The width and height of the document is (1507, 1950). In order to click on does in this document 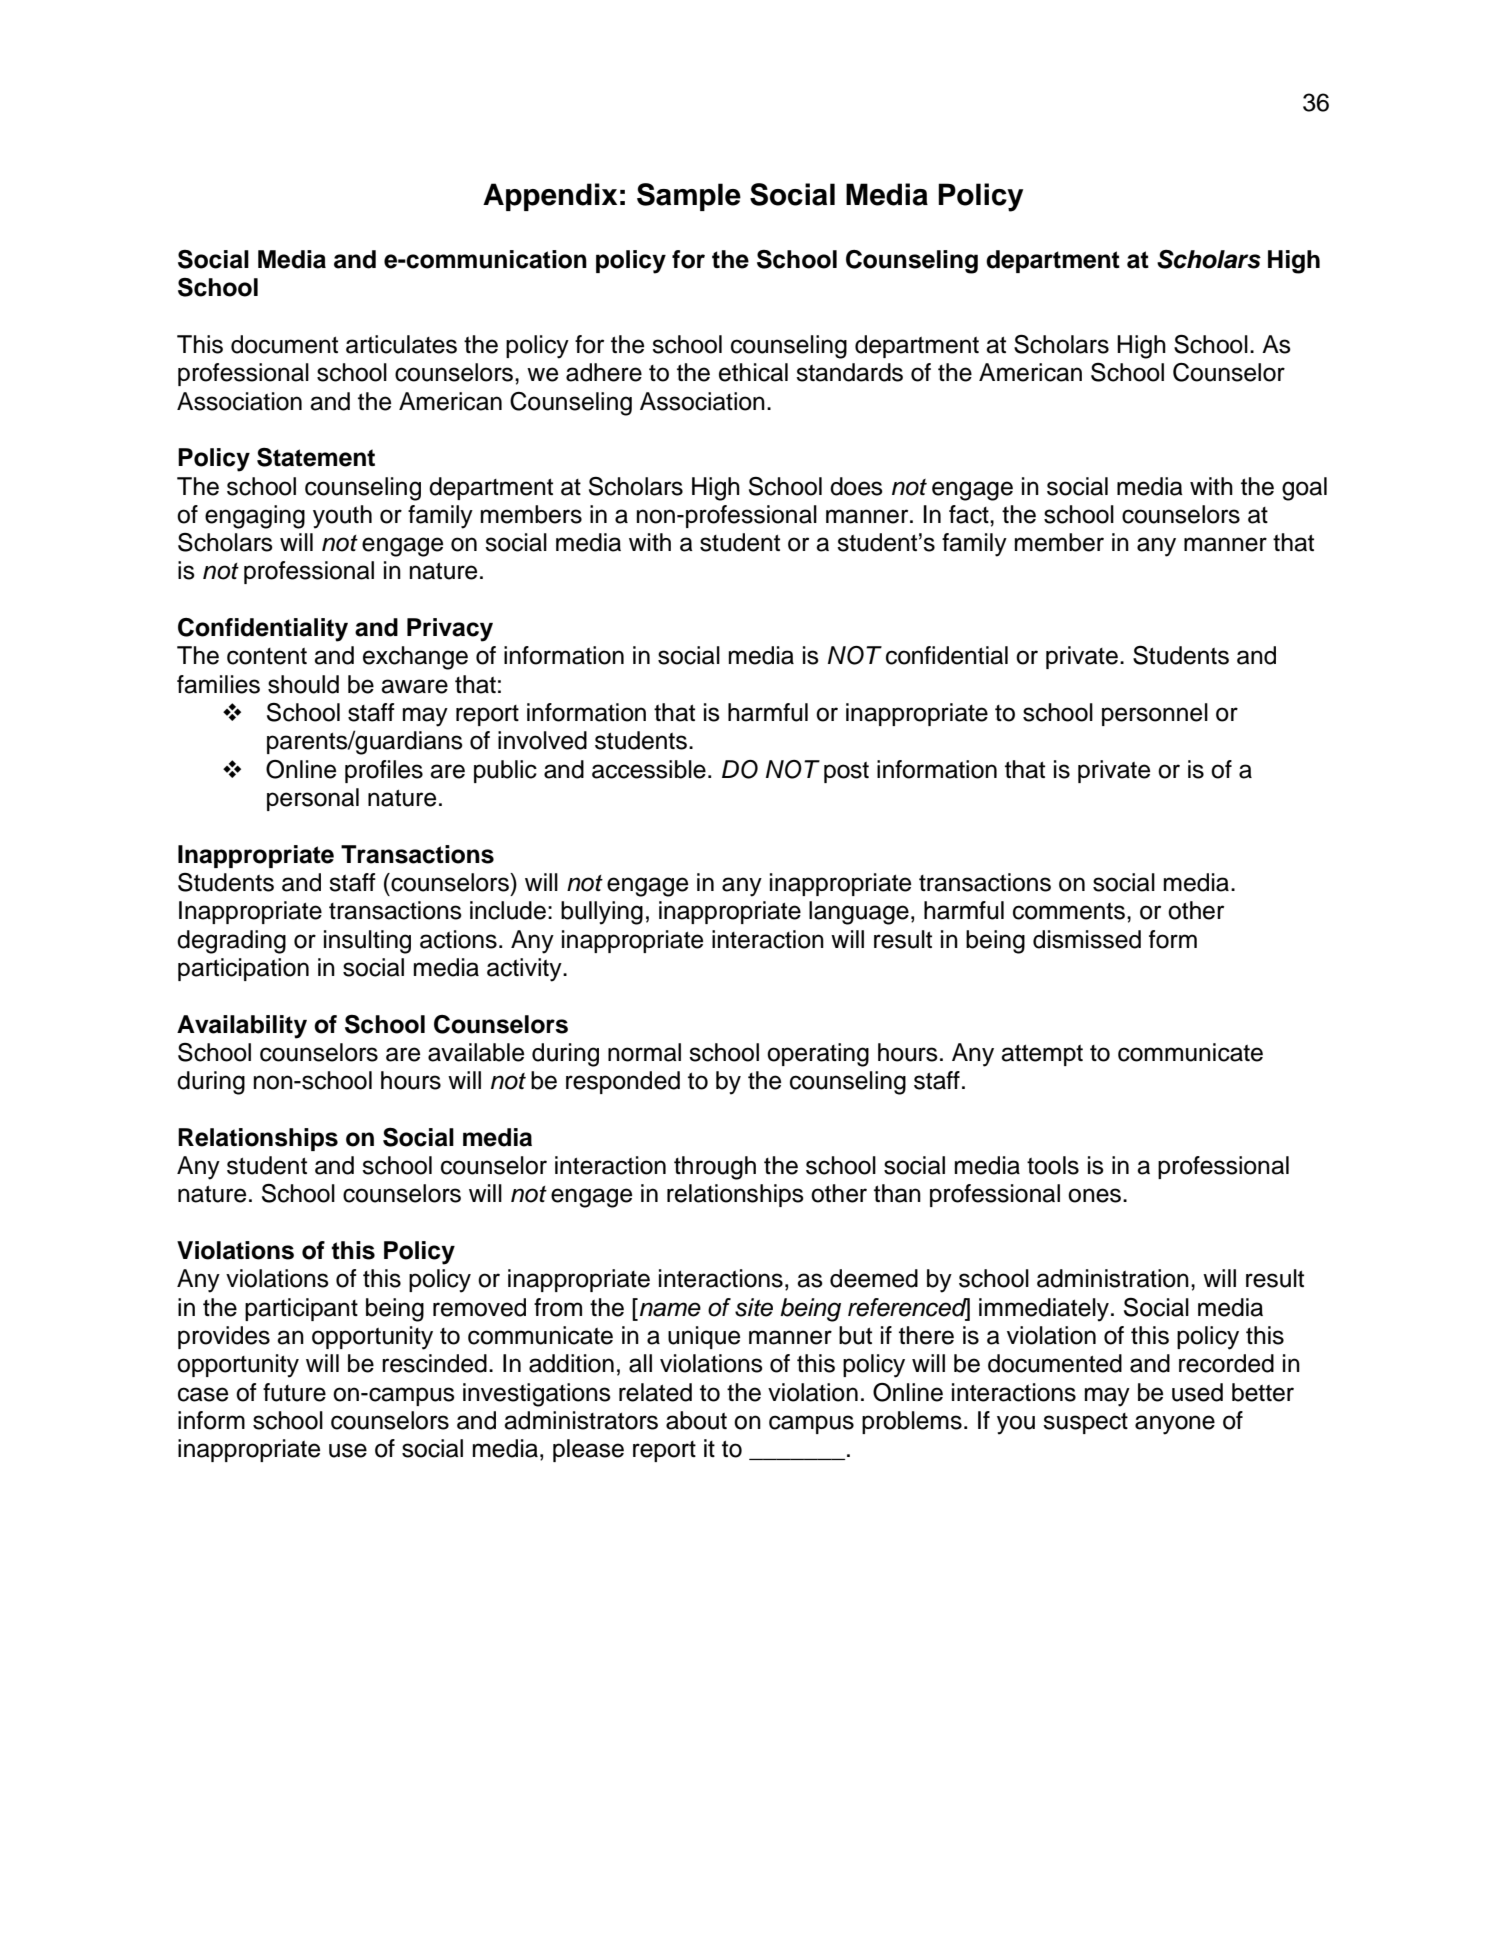, I will do `click(856, 486)`.
